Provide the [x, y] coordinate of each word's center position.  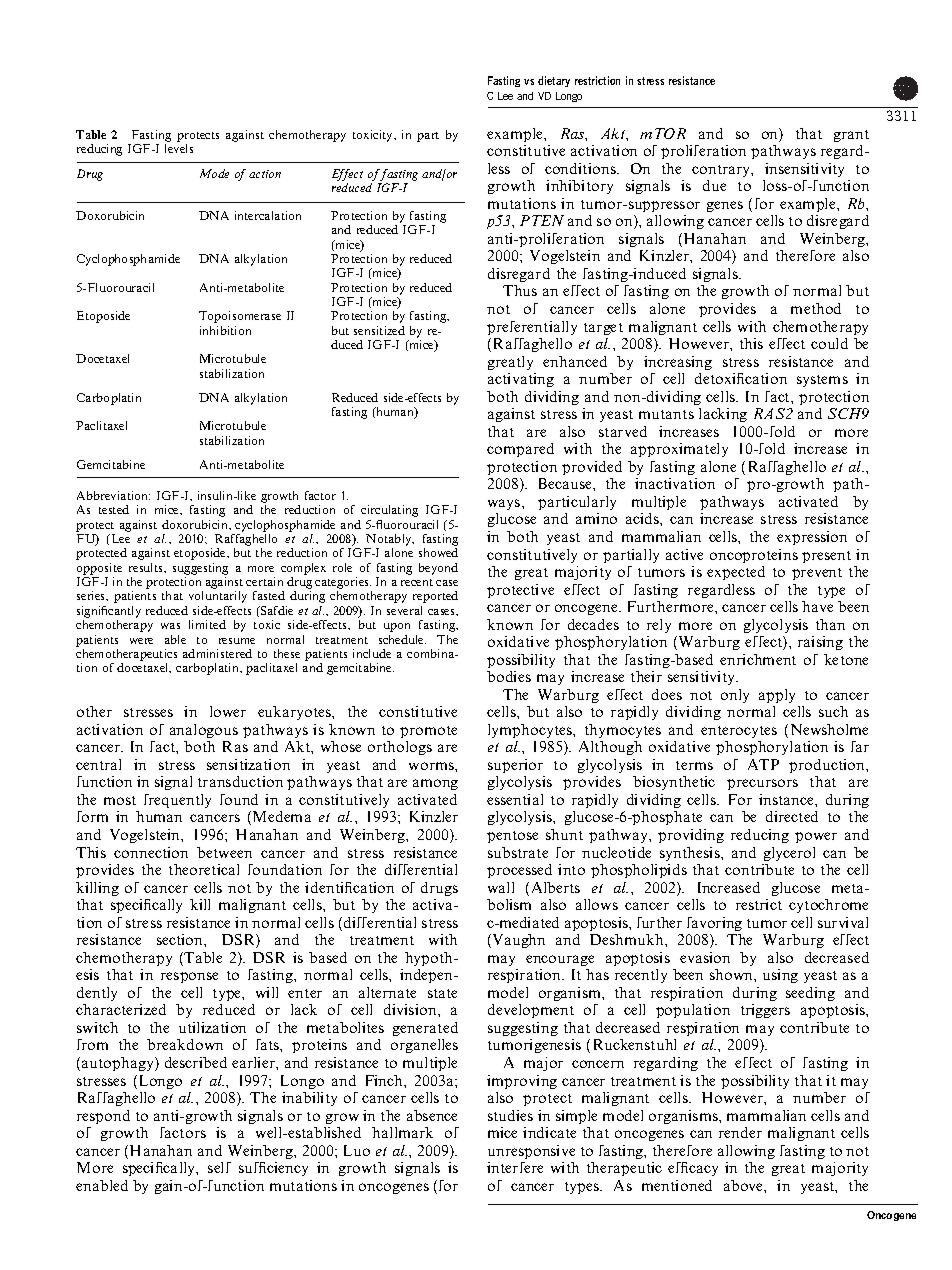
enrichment [758, 659]
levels [179, 148]
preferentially [532, 328]
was [170, 626]
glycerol [789, 854]
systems [822, 381]
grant [851, 136]
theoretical [204, 869]
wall [501, 887]
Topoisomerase [240, 317]
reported [435, 597]
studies [510, 1115]
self [219, 1167]
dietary [554, 81]
